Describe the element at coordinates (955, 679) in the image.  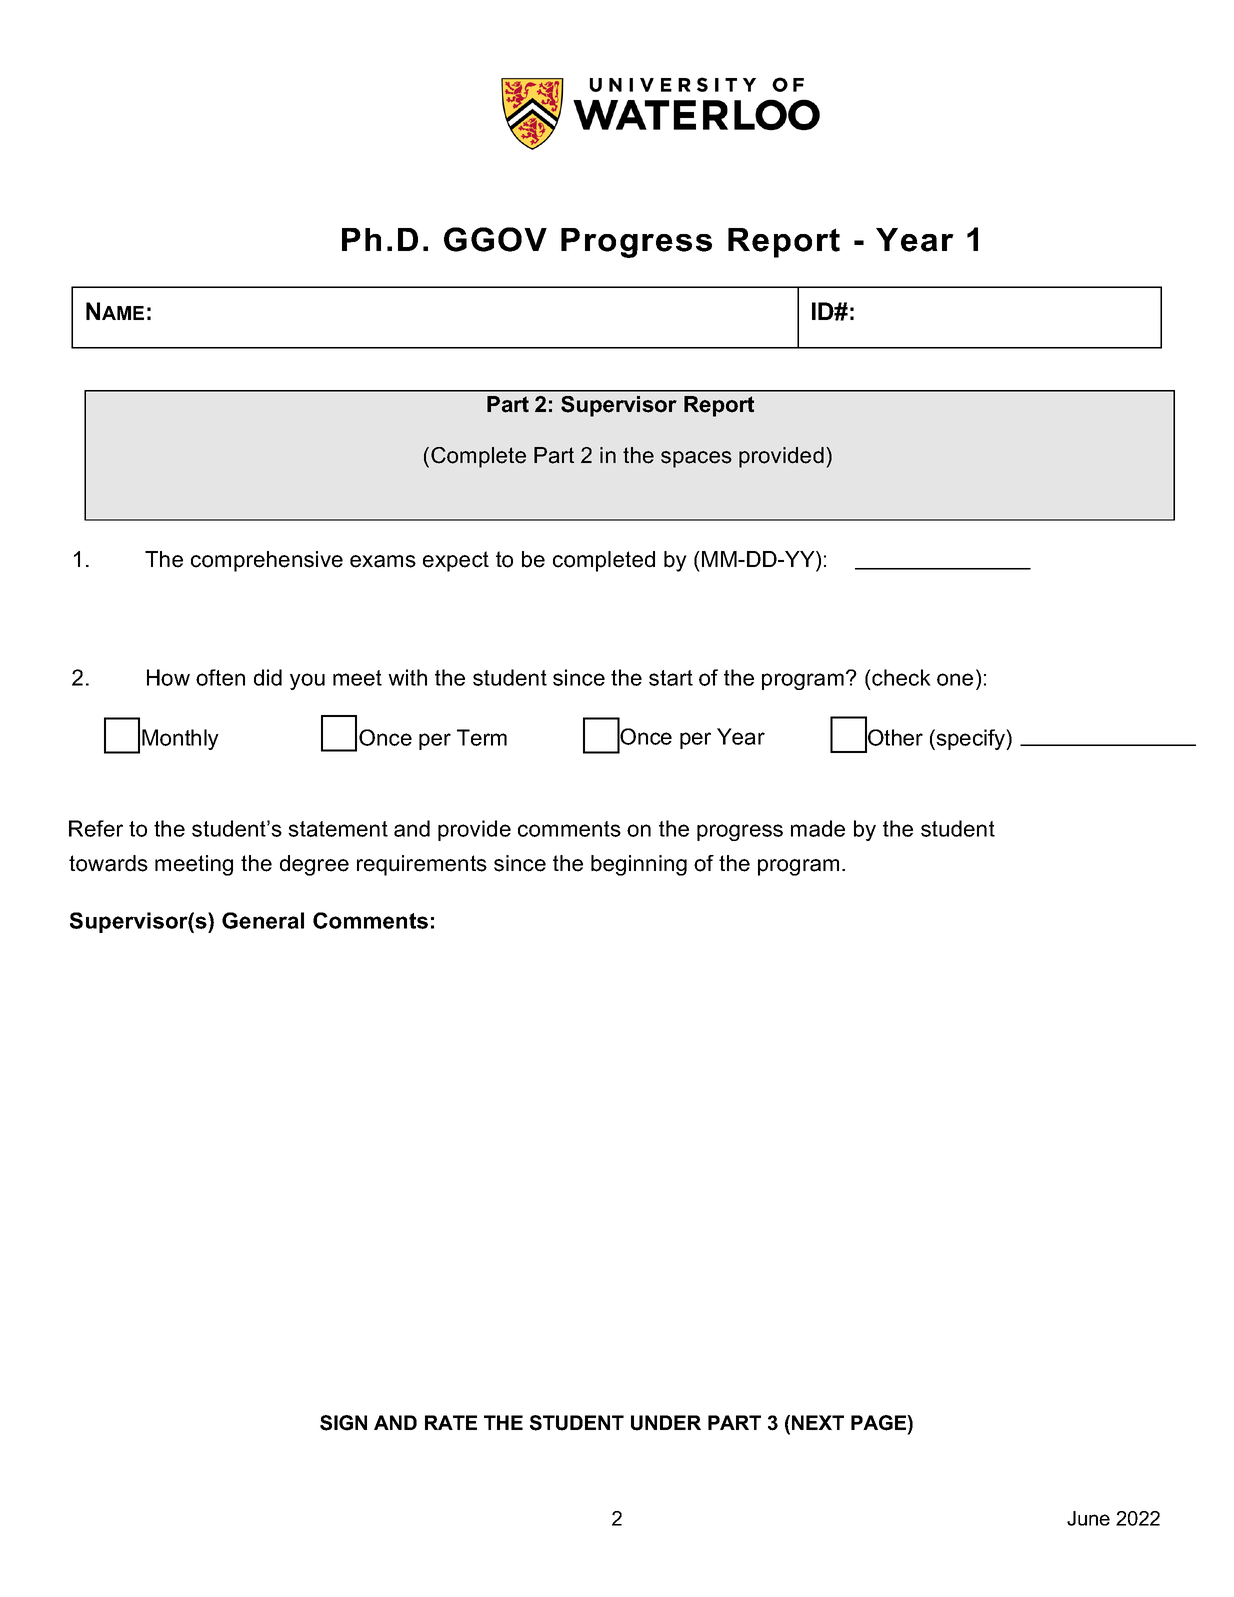
I see `one` at that location.
